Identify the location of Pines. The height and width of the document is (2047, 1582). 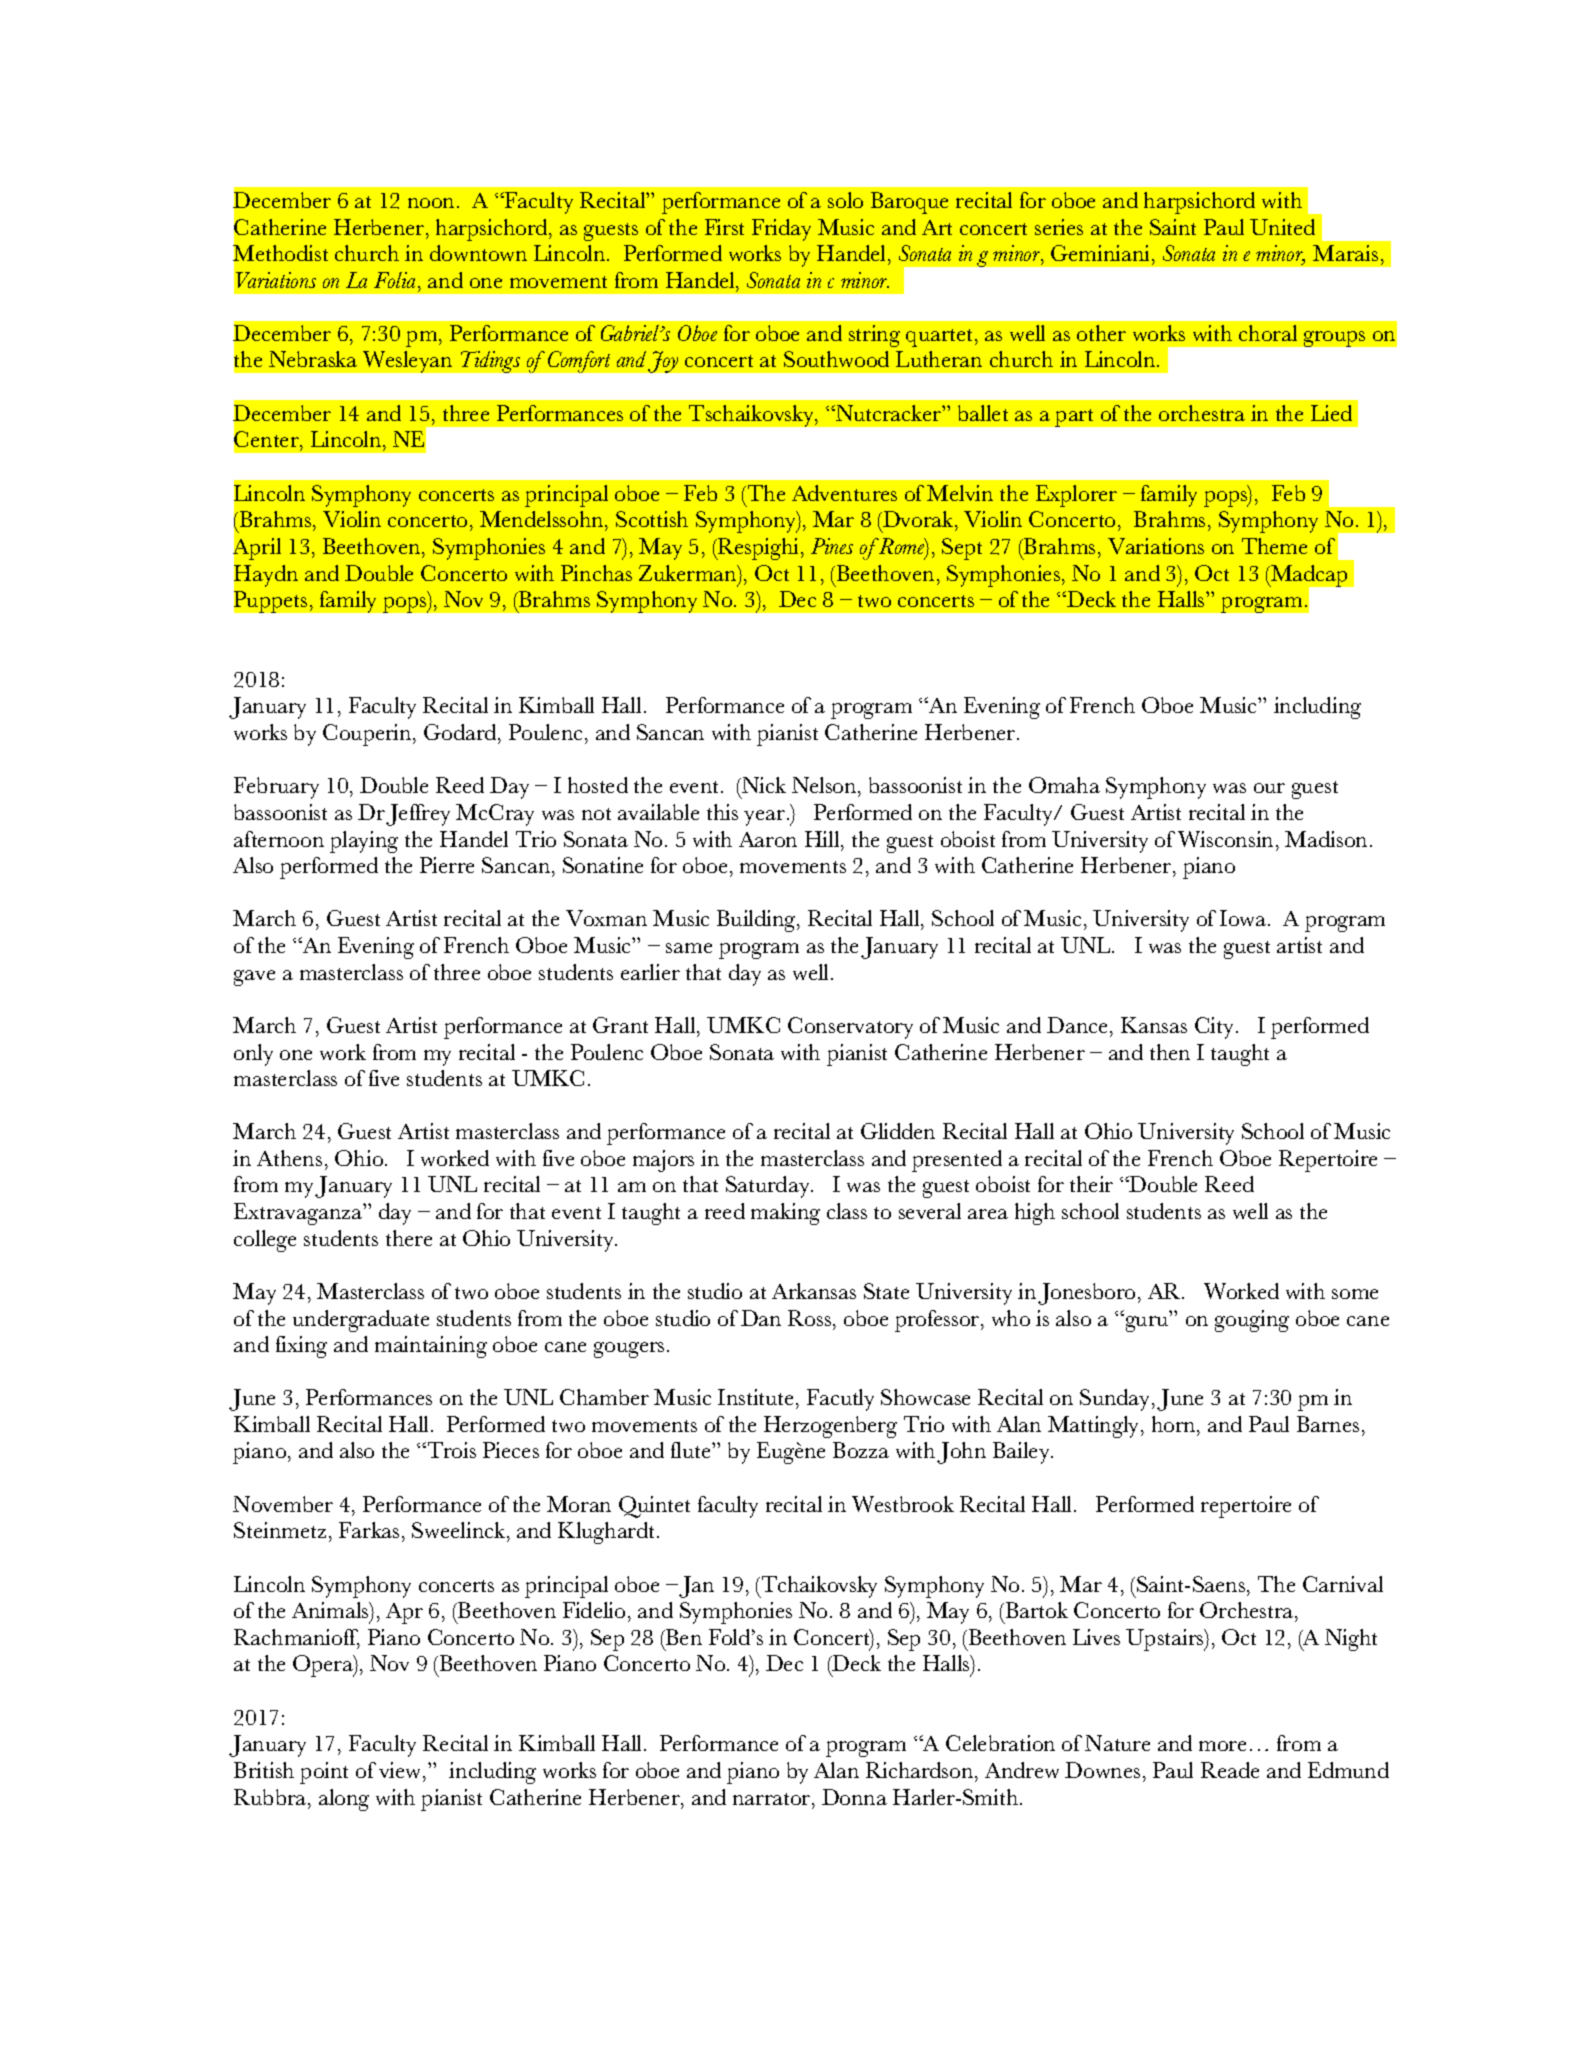
(832, 546).
